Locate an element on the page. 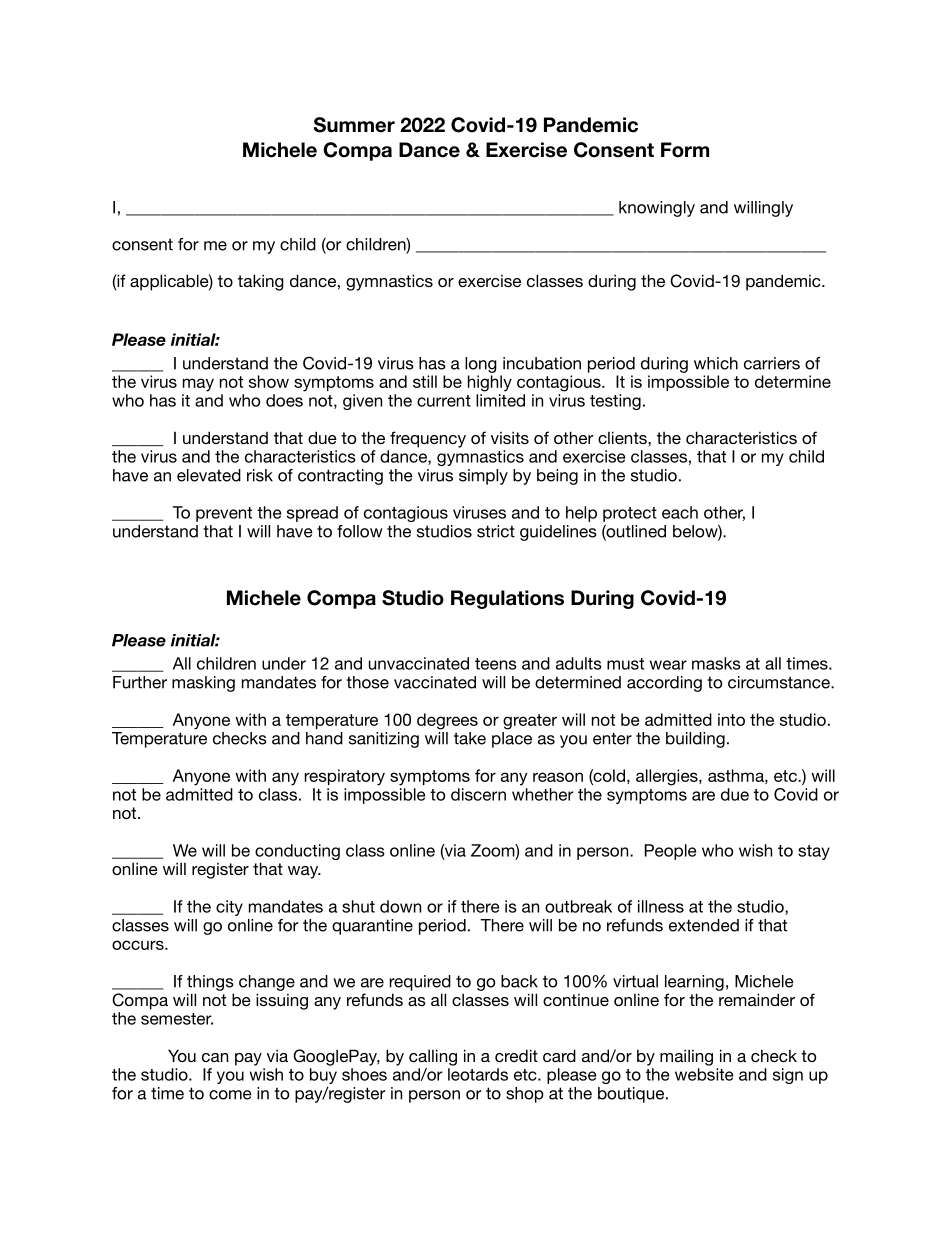 The width and height of the page is (952, 1233). Summer is located at coordinates (354, 125).
